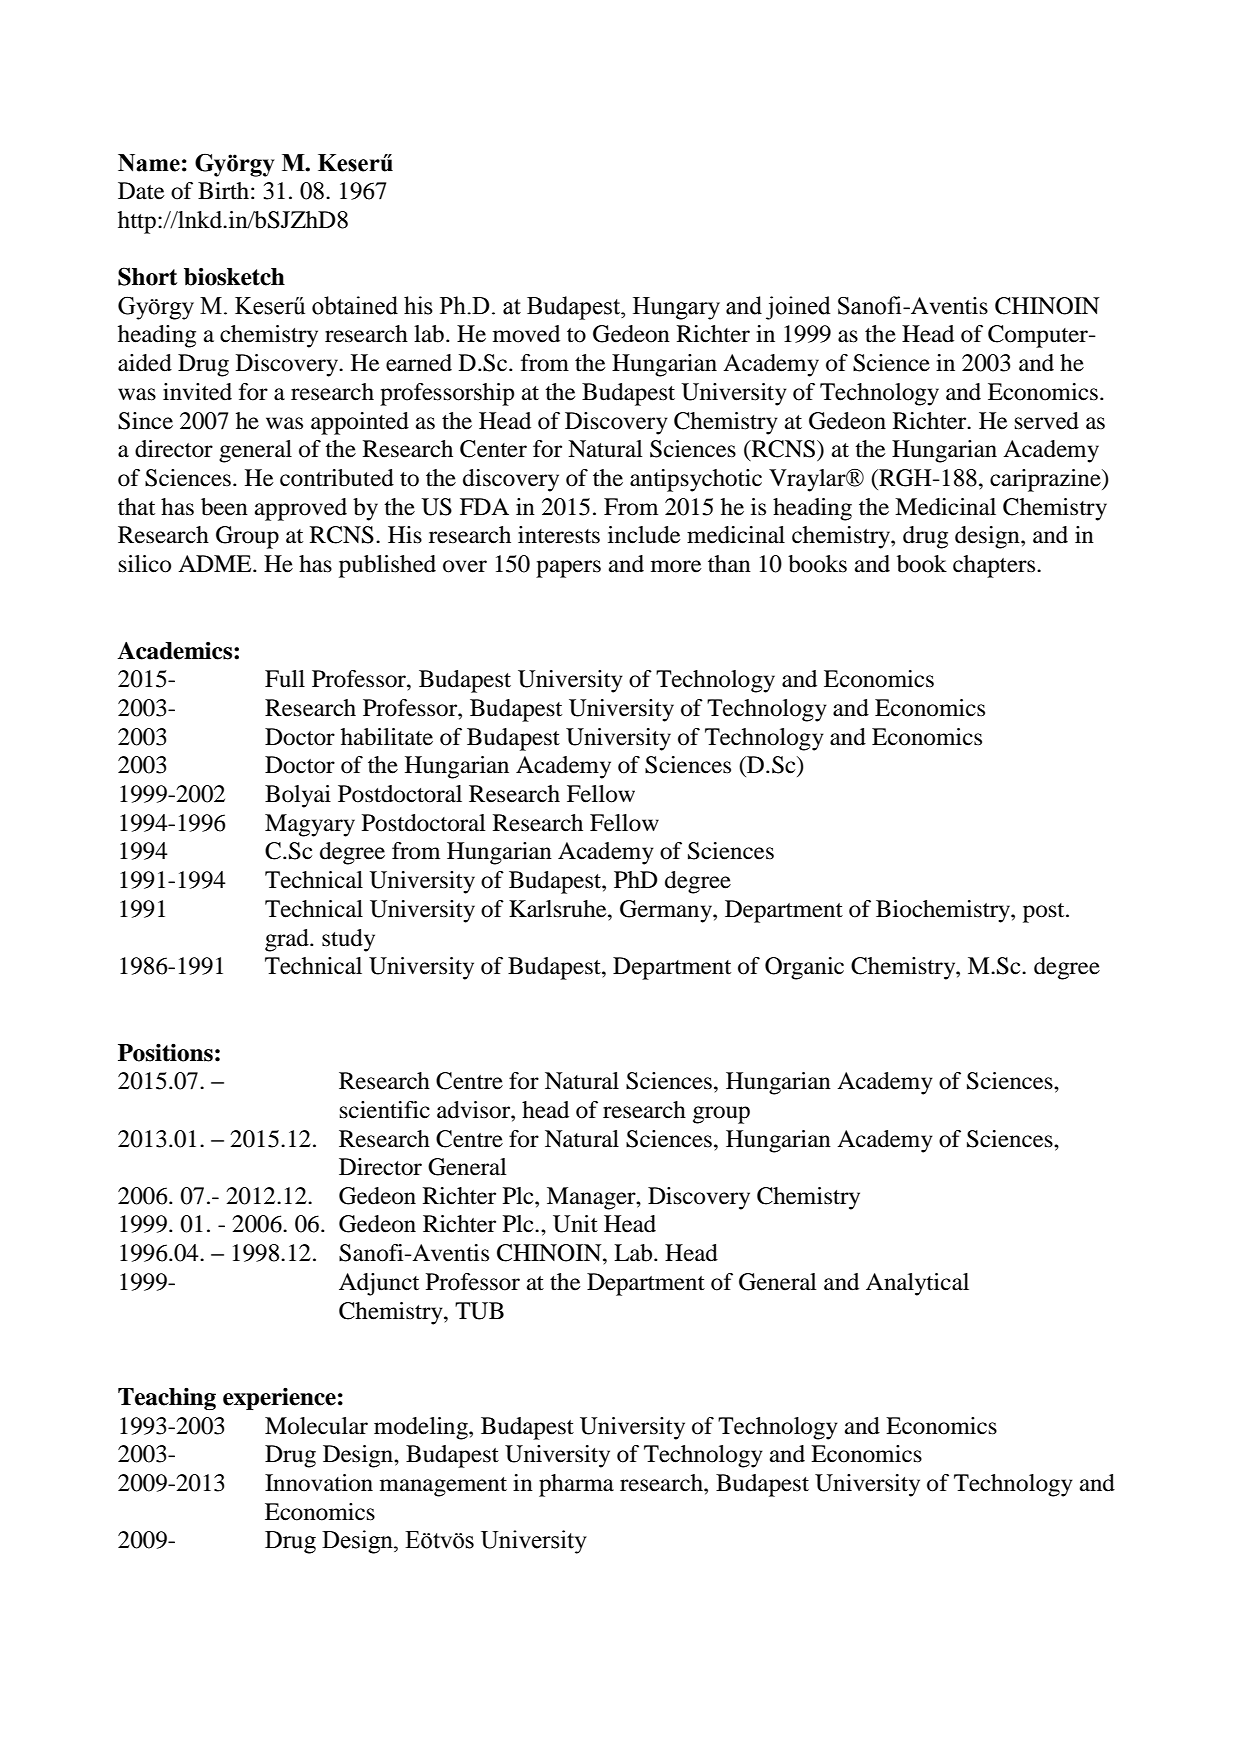 The width and height of the screenshot is (1239, 1752). Describe the element at coordinates (798, 308) in the screenshot. I see `joined` at that location.
